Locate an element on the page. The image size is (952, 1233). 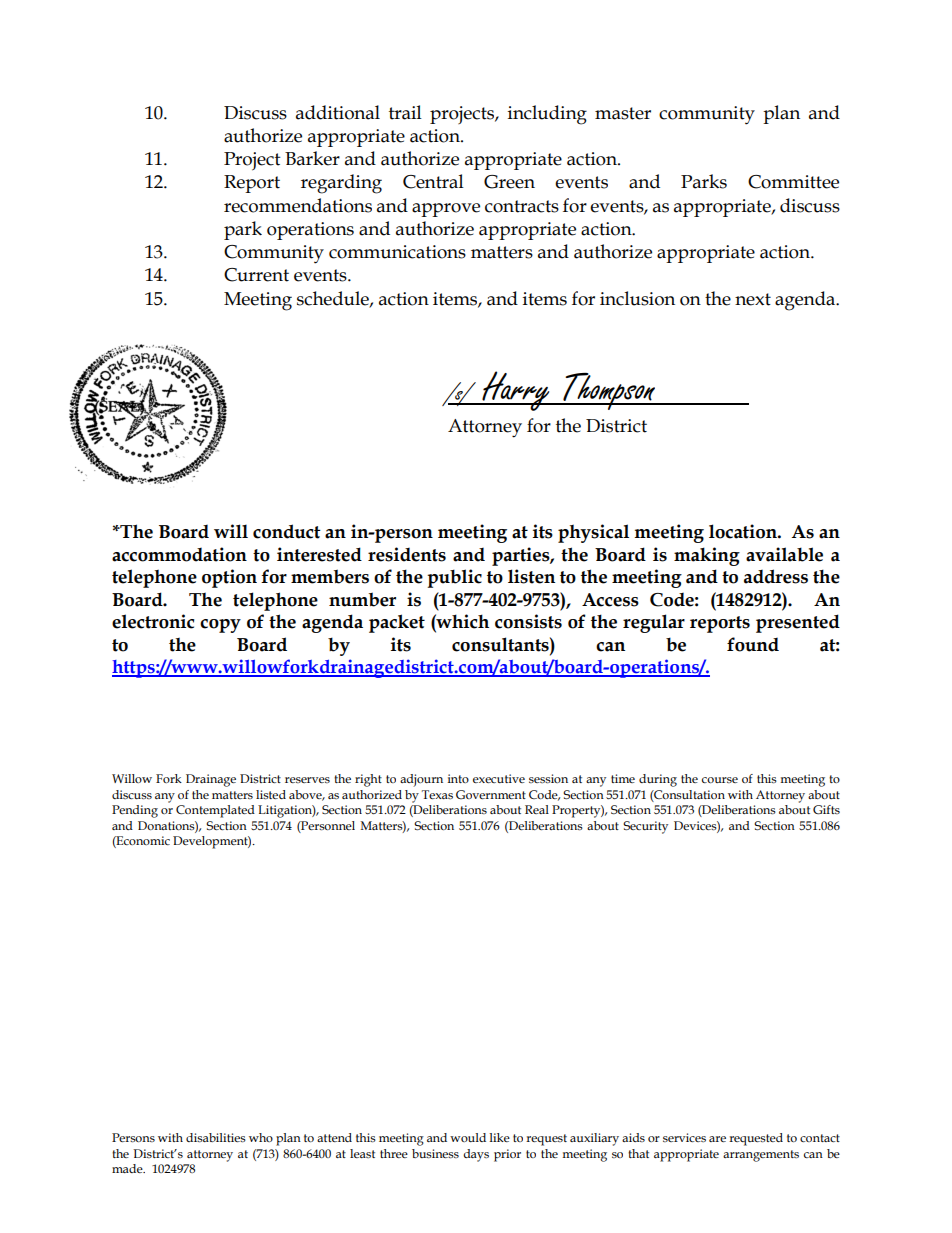
Barker is located at coordinates (312, 158).
